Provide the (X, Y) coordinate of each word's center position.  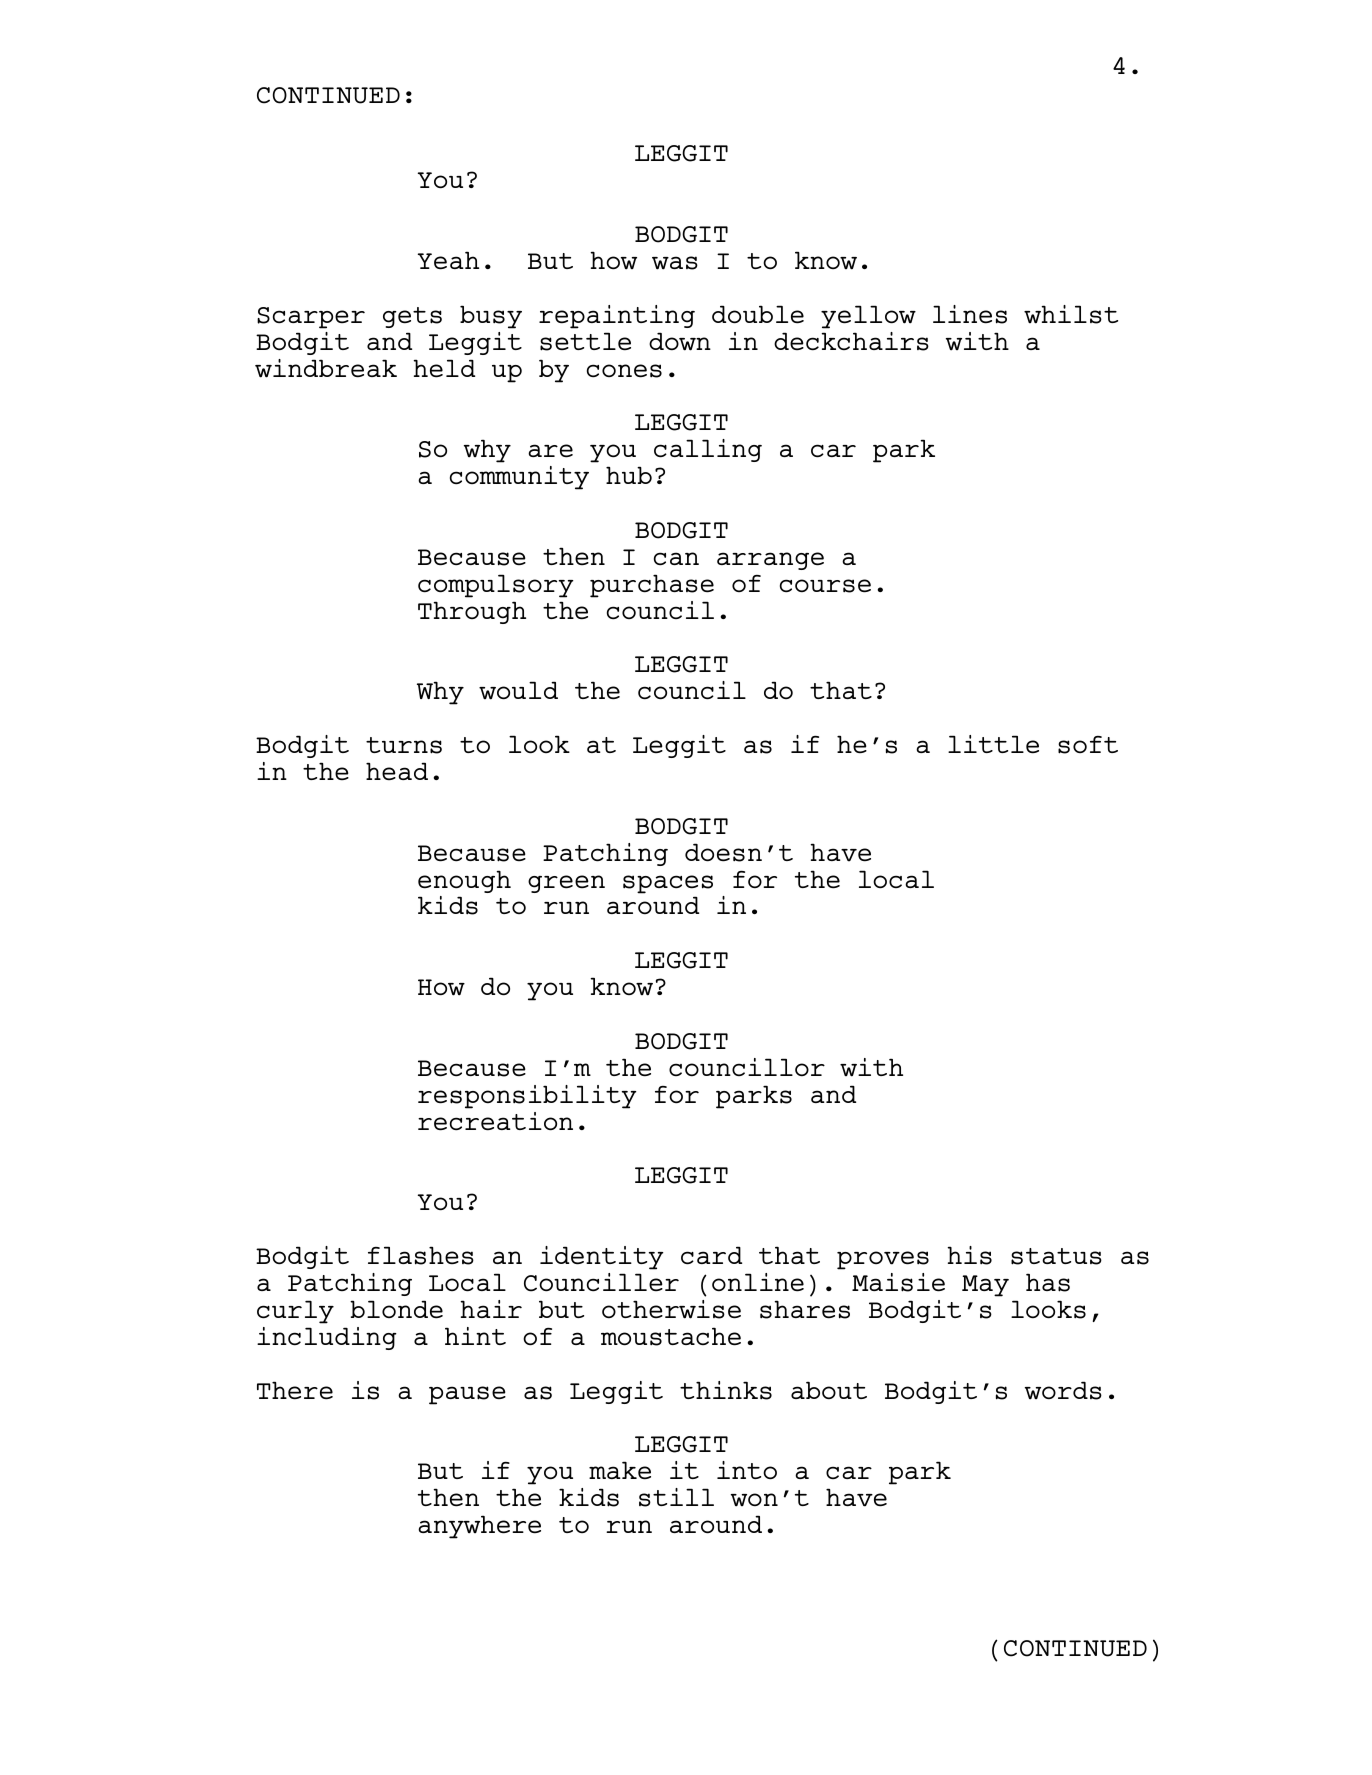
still (676, 1497)
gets (412, 317)
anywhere (479, 1527)
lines (970, 314)
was (675, 263)
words (1063, 1390)
